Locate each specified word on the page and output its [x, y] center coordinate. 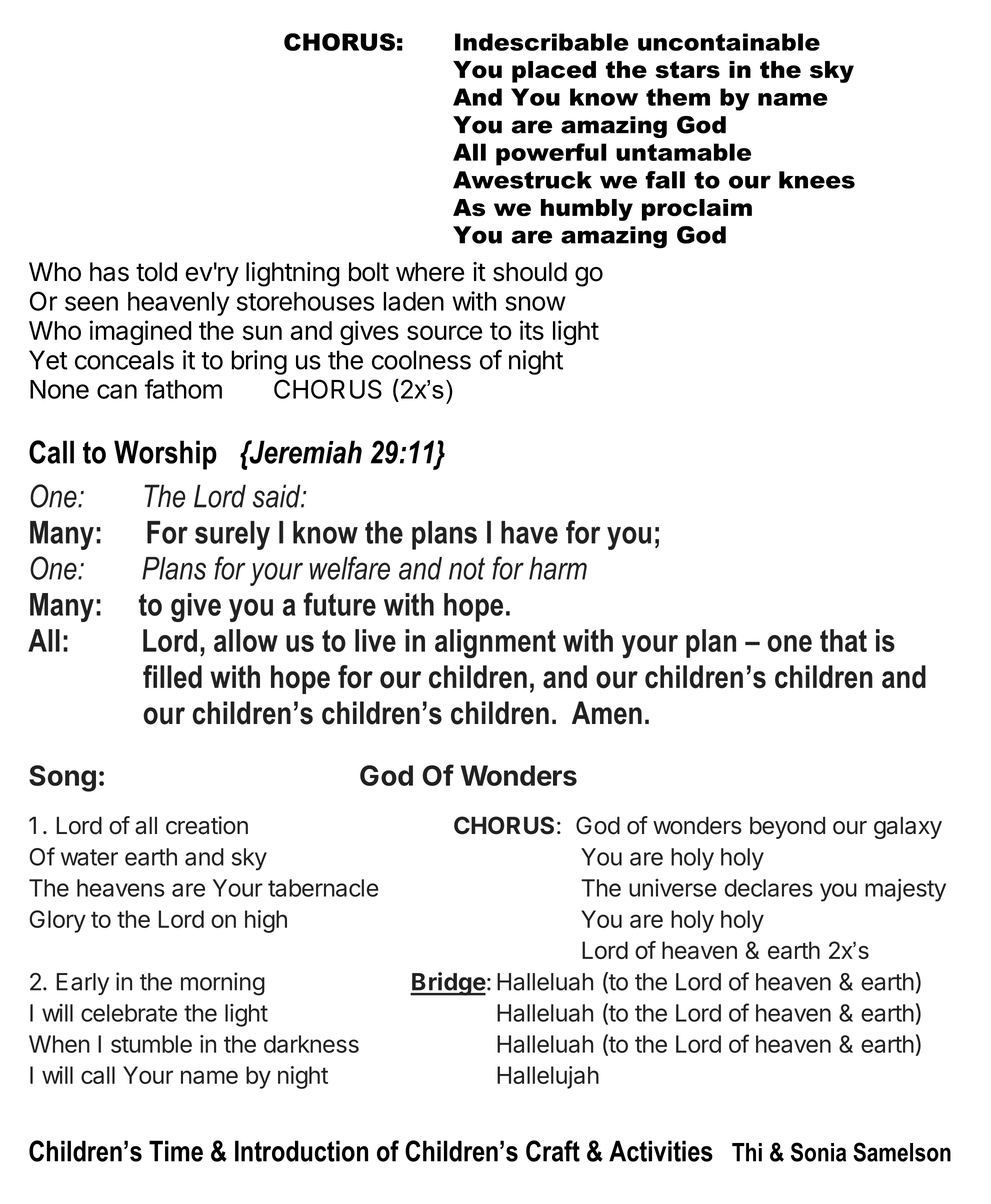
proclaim [697, 210]
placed [554, 72]
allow [246, 640]
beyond [787, 827]
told [156, 272]
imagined [140, 332]
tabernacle [323, 888]
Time [176, 1151]
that [843, 640]
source [444, 332]
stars [687, 70]
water [89, 857]
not [467, 568]
